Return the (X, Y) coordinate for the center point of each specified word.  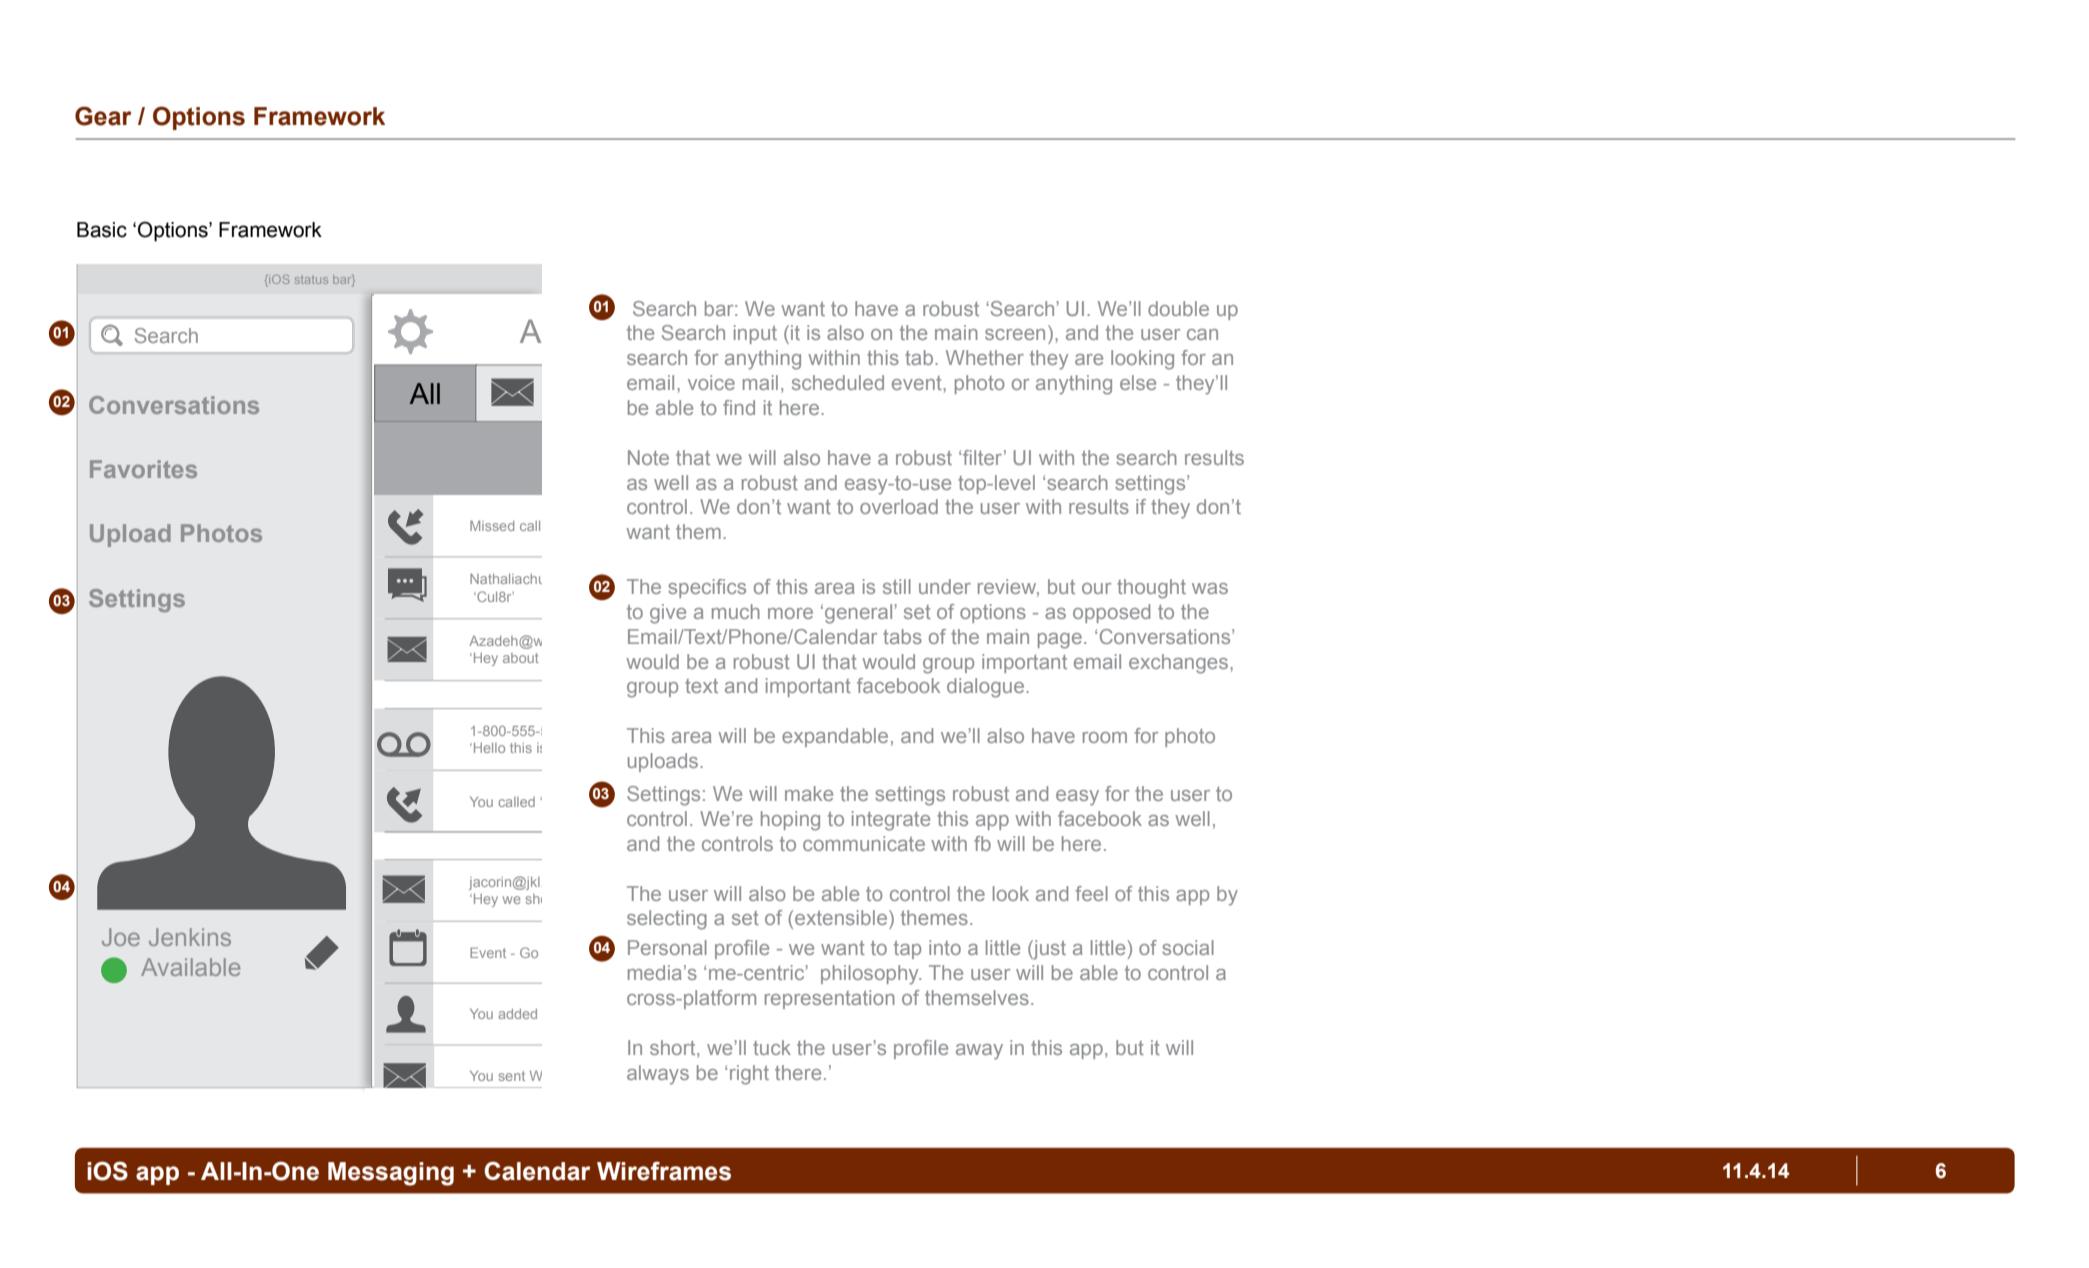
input (755, 334)
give (668, 614)
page (1060, 641)
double (1178, 308)
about (521, 658)
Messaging (391, 1174)
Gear (103, 116)
